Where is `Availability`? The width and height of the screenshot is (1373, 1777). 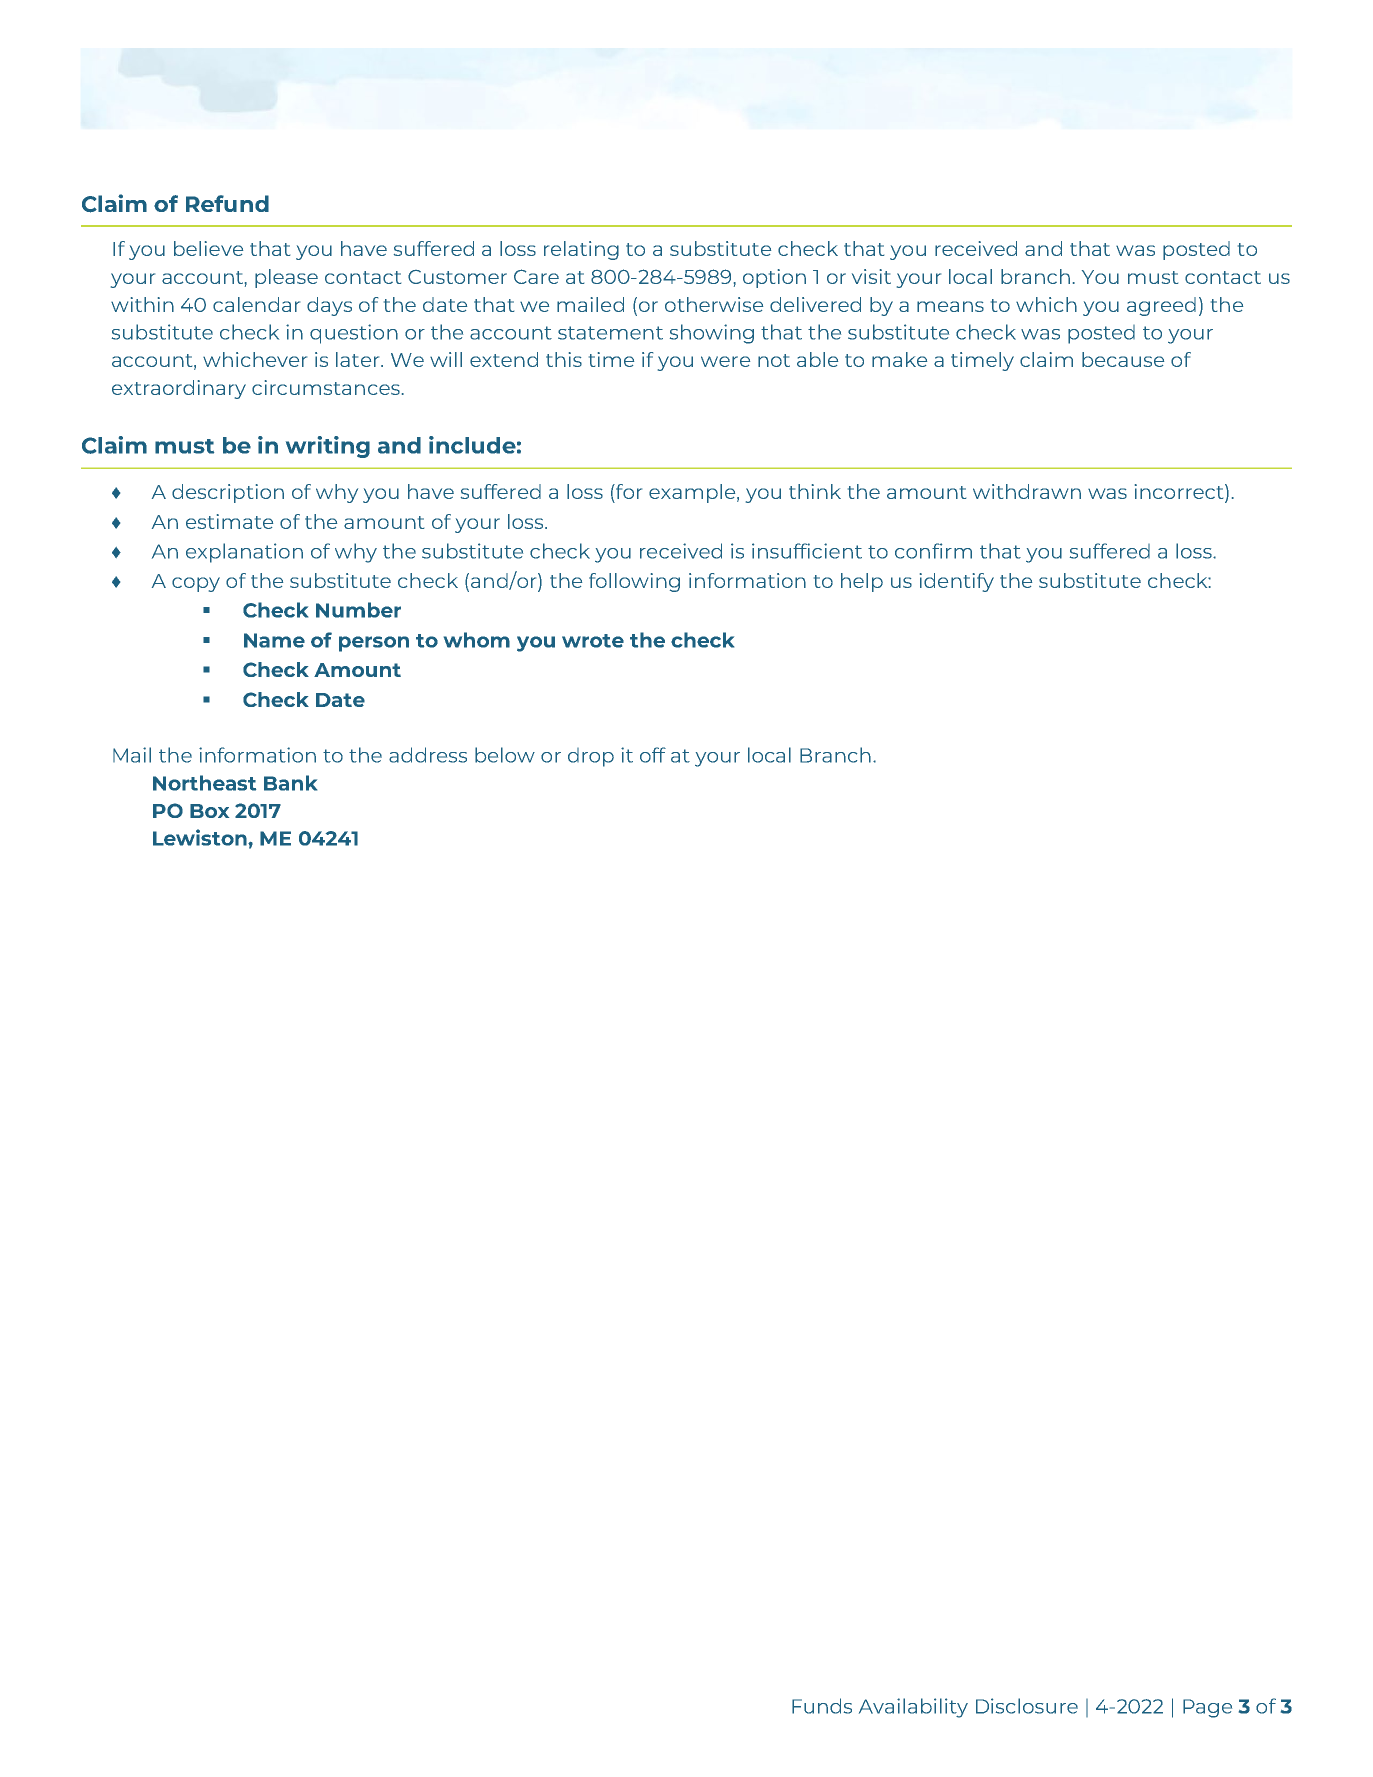
Availability is located at coordinates (913, 1708).
